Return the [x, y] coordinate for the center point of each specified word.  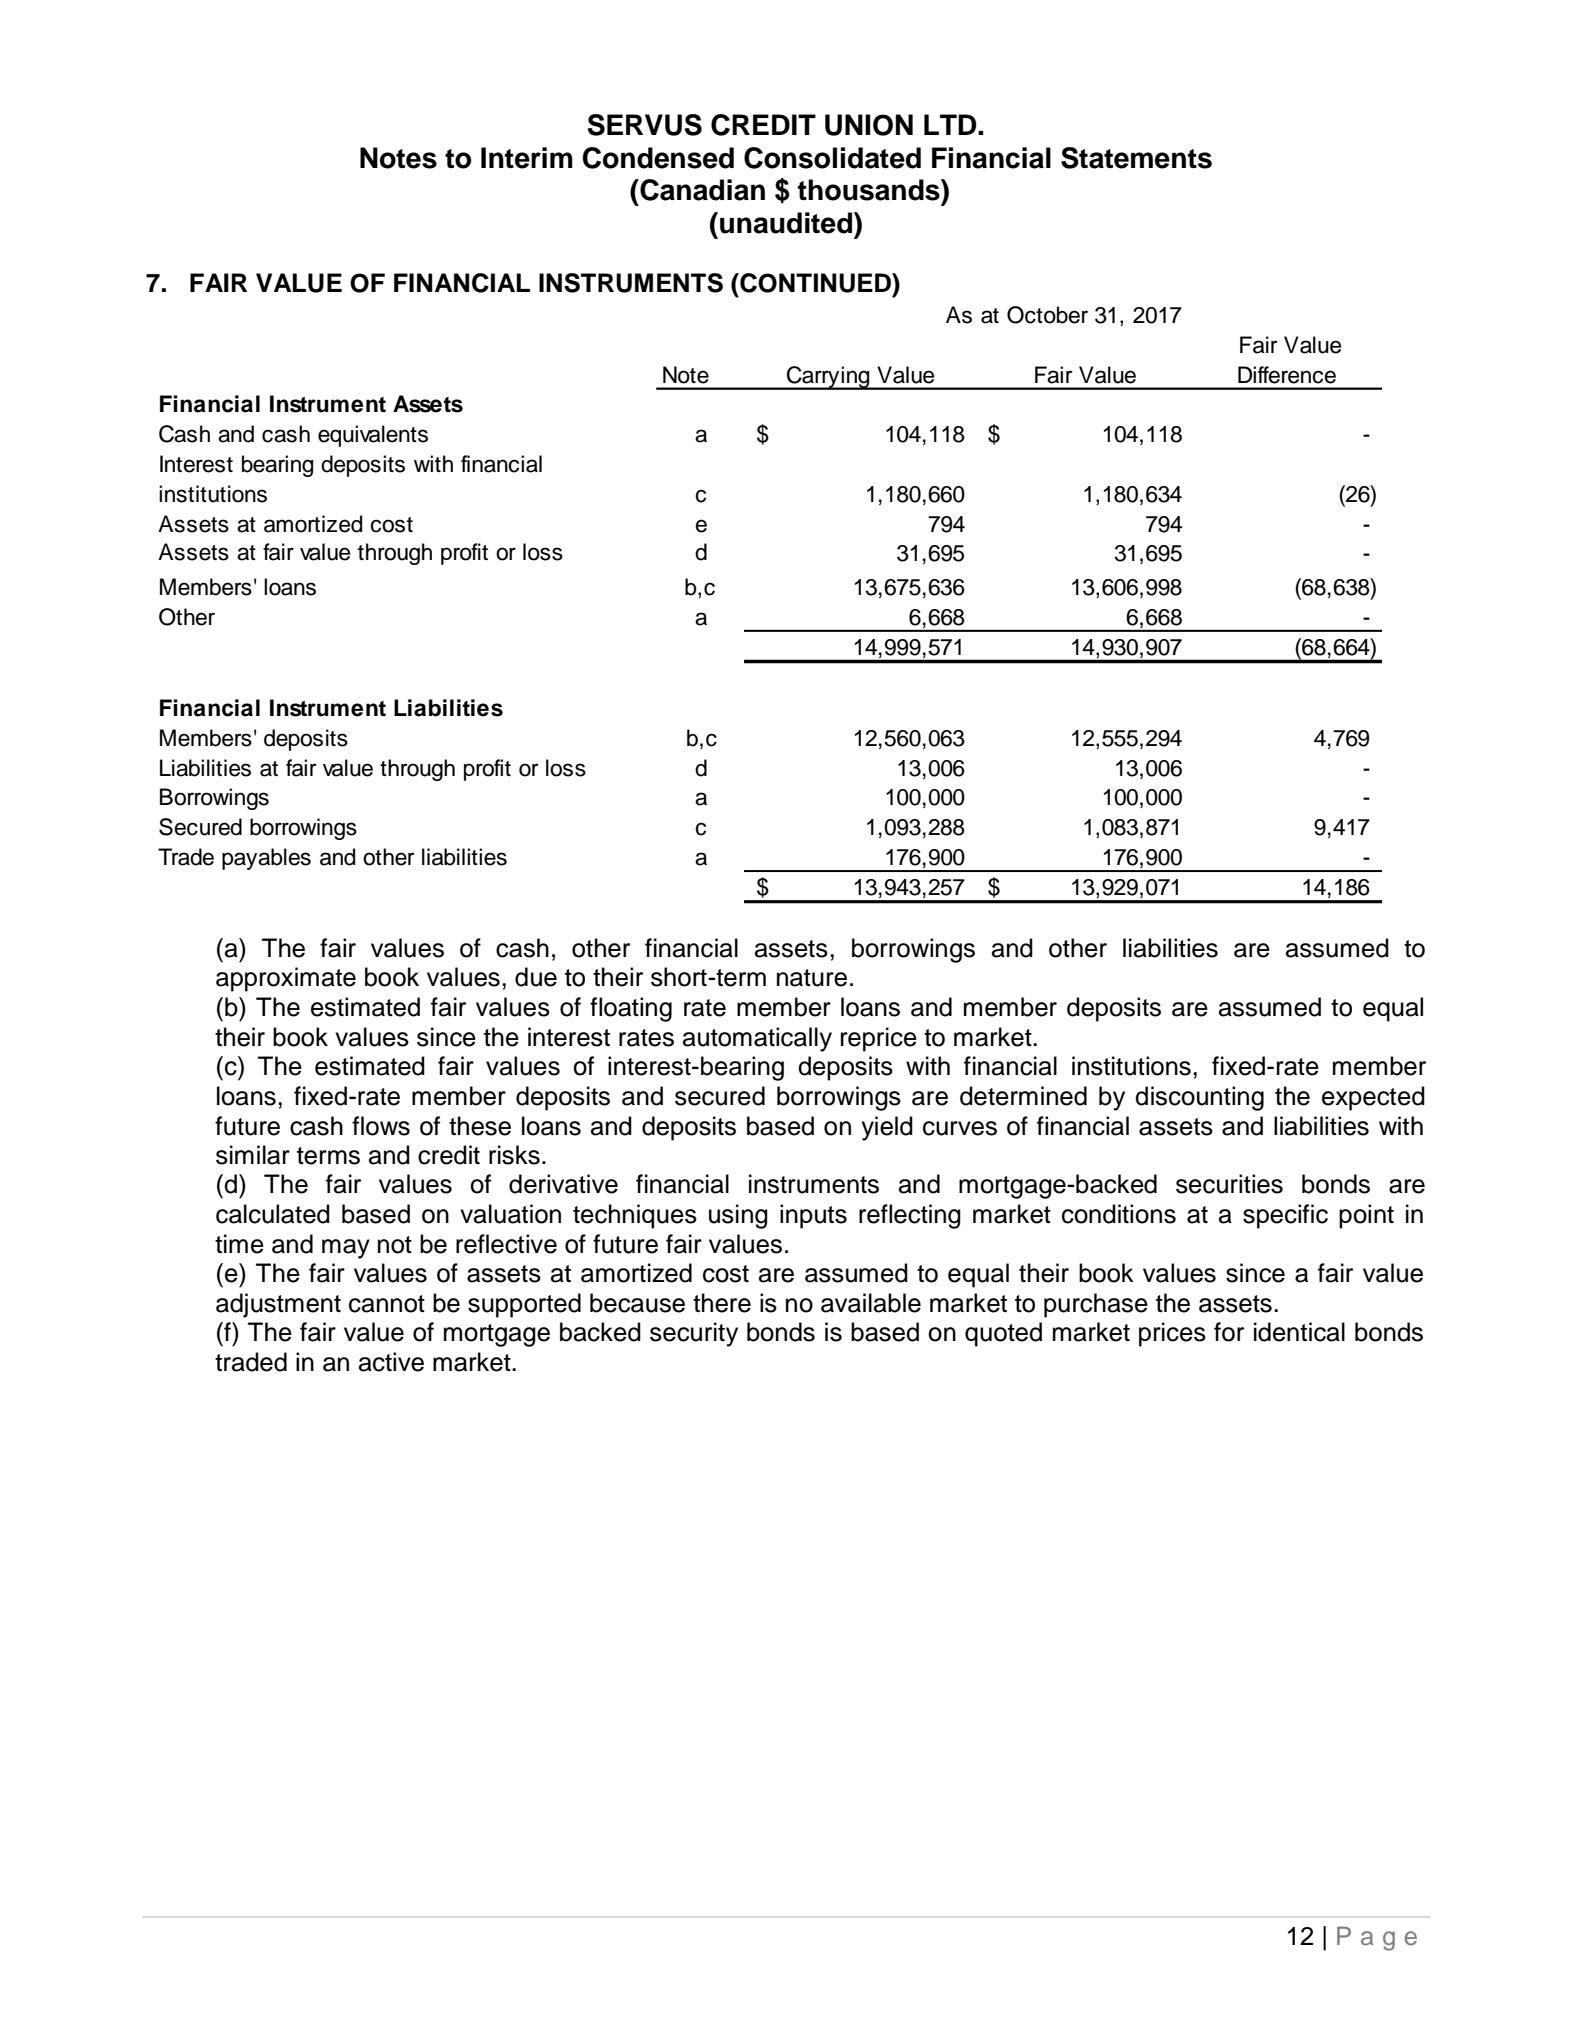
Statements [1136, 158]
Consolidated [832, 158]
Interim [527, 158]
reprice [879, 1039]
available [871, 1303]
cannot [387, 1304]
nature [812, 978]
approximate [286, 979]
